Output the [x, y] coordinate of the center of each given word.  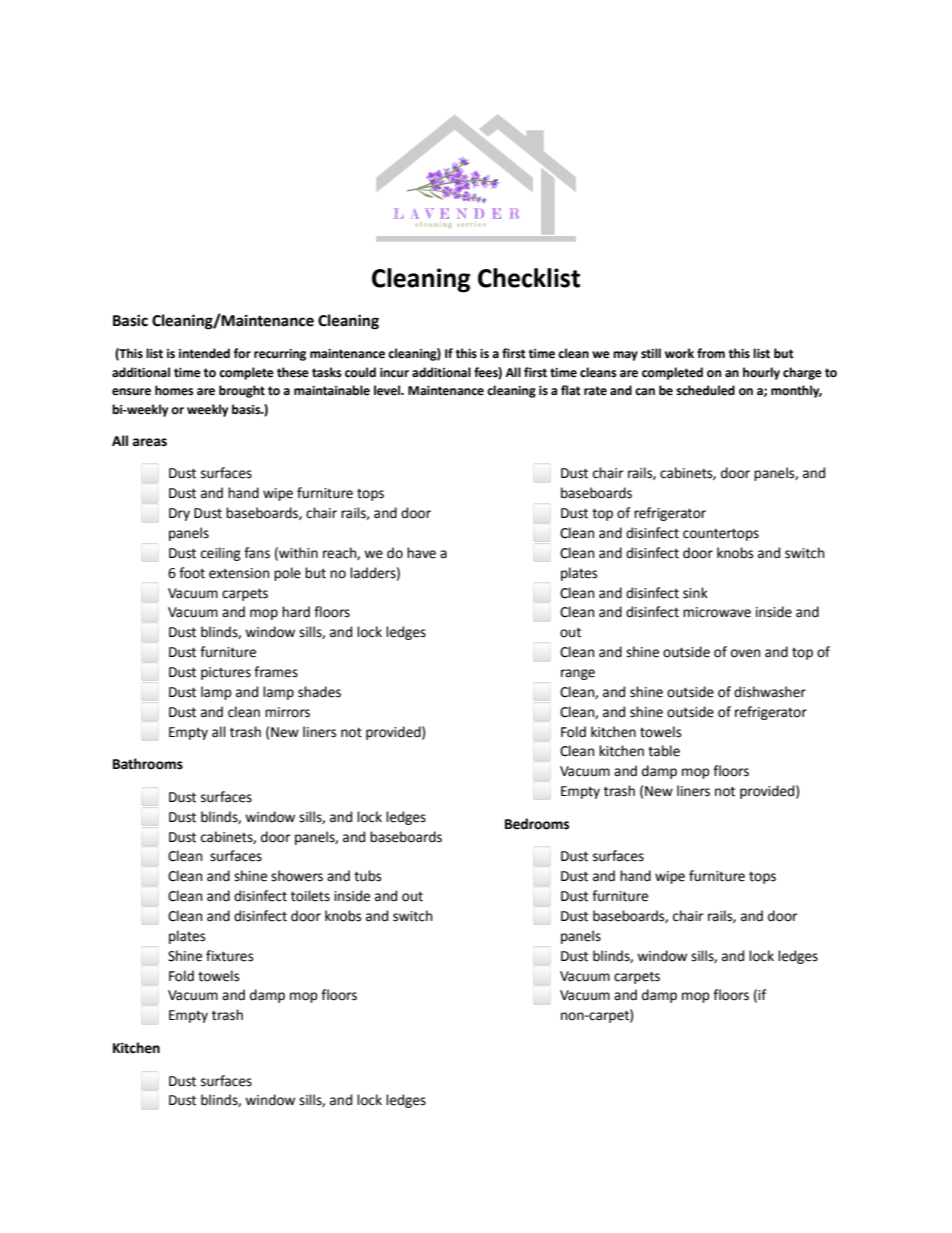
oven [745, 653]
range [578, 674]
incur [394, 373]
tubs [367, 876]
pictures [226, 673]
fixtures [229, 956]
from [711, 353]
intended [204, 353]
